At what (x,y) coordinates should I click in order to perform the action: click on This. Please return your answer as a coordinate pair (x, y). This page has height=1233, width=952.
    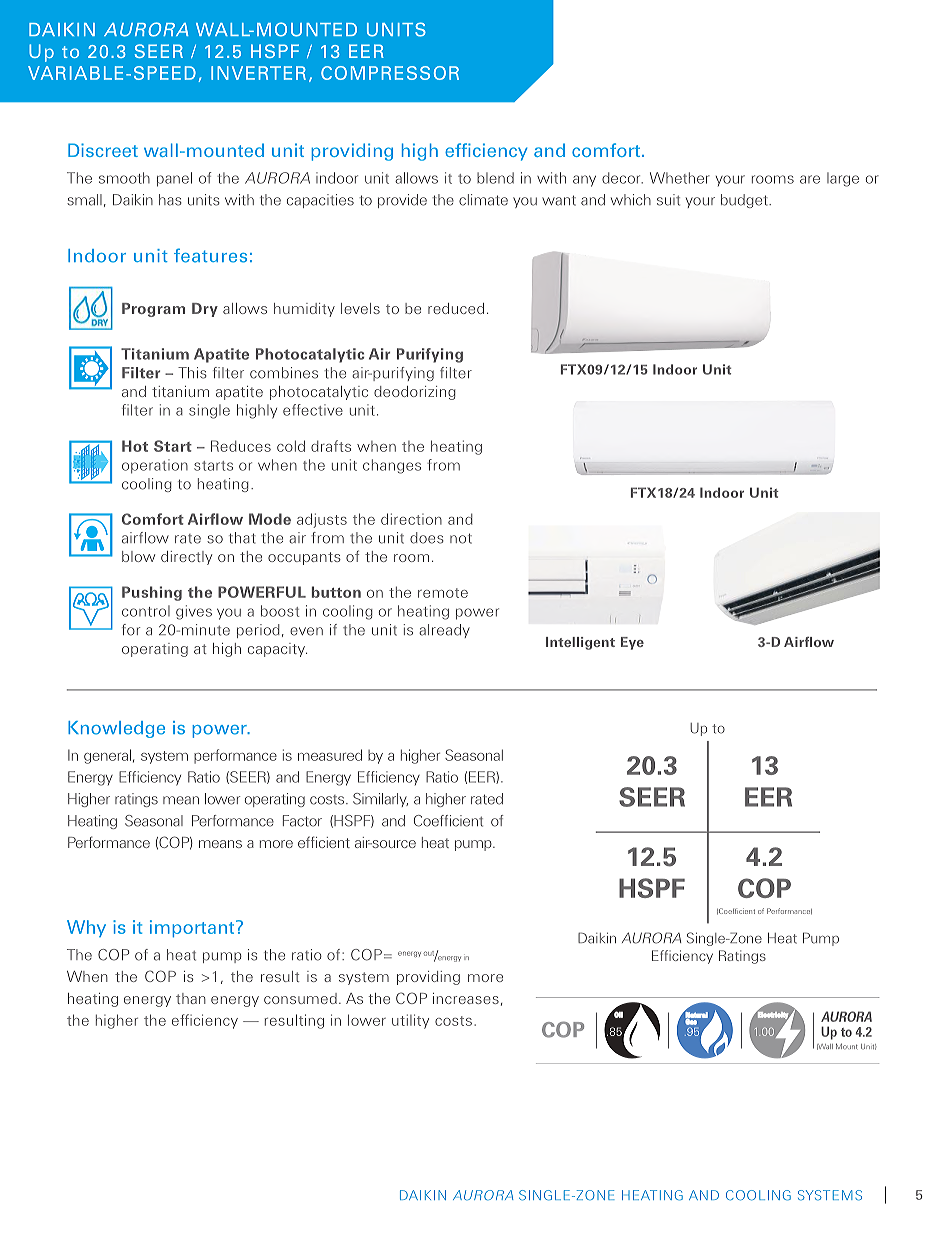
    Looking at the image, I should click on (192, 373).
